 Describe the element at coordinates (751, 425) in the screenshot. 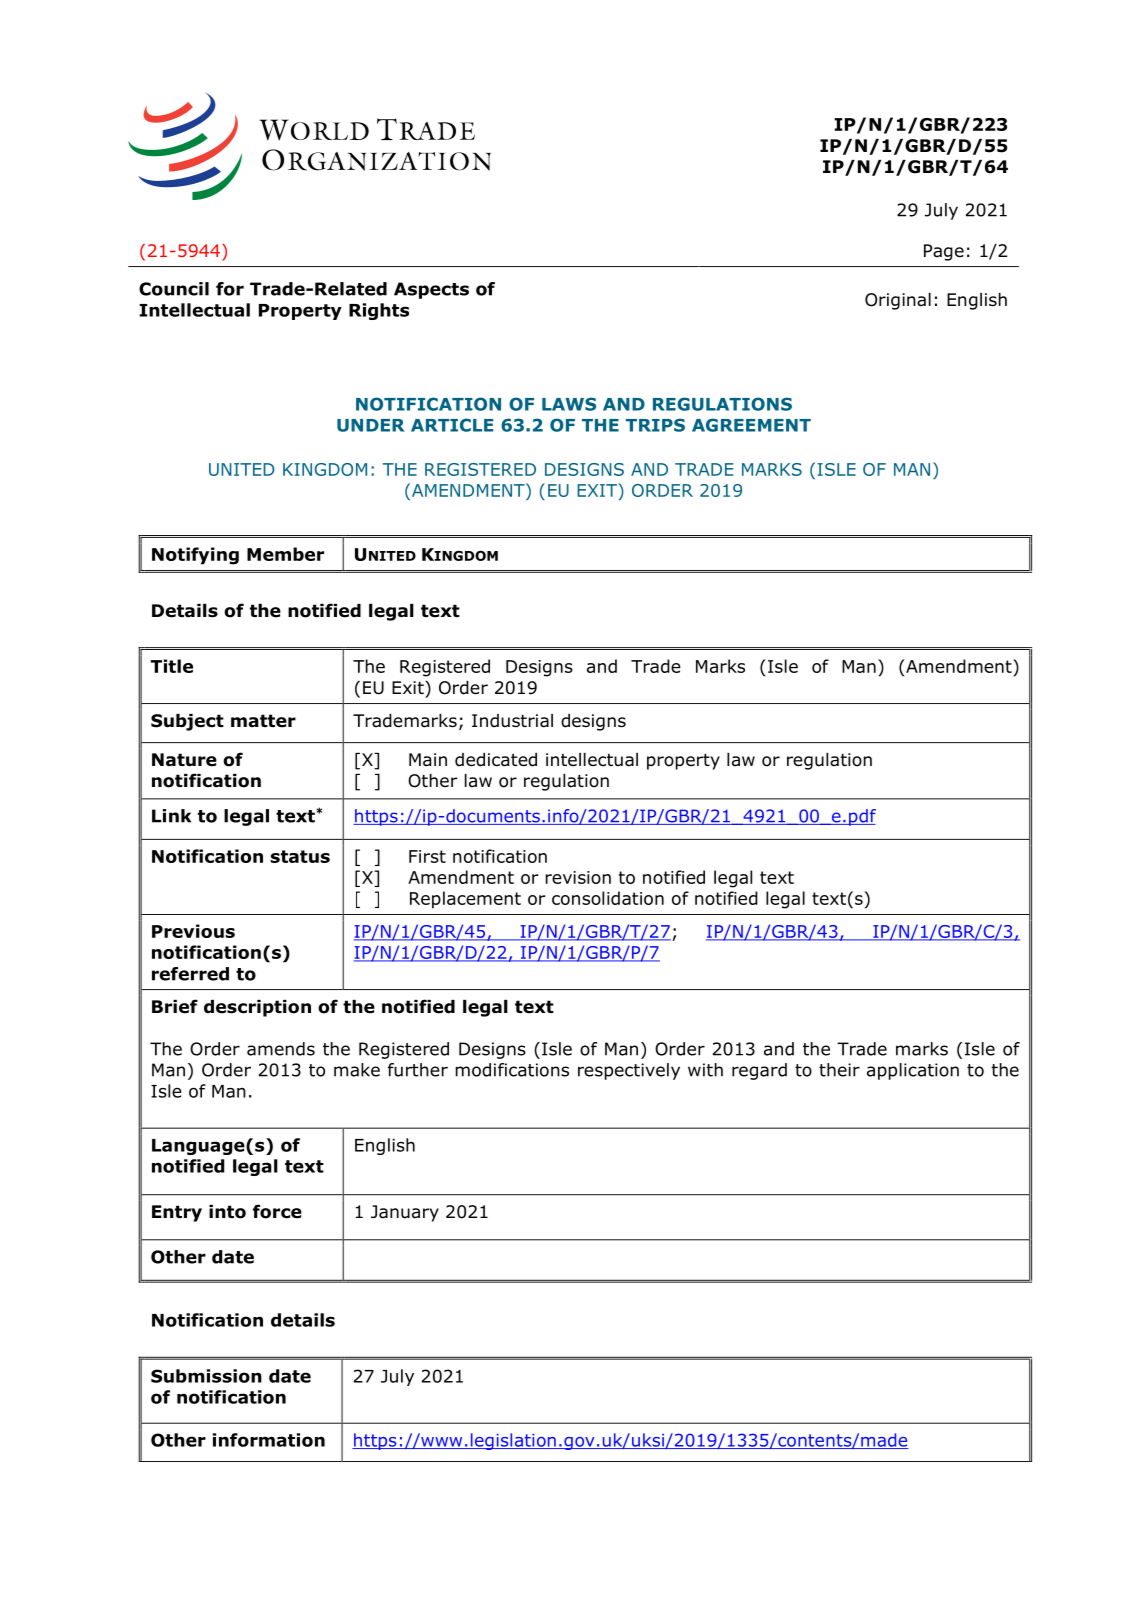

I see `AGREEMENT` at that location.
